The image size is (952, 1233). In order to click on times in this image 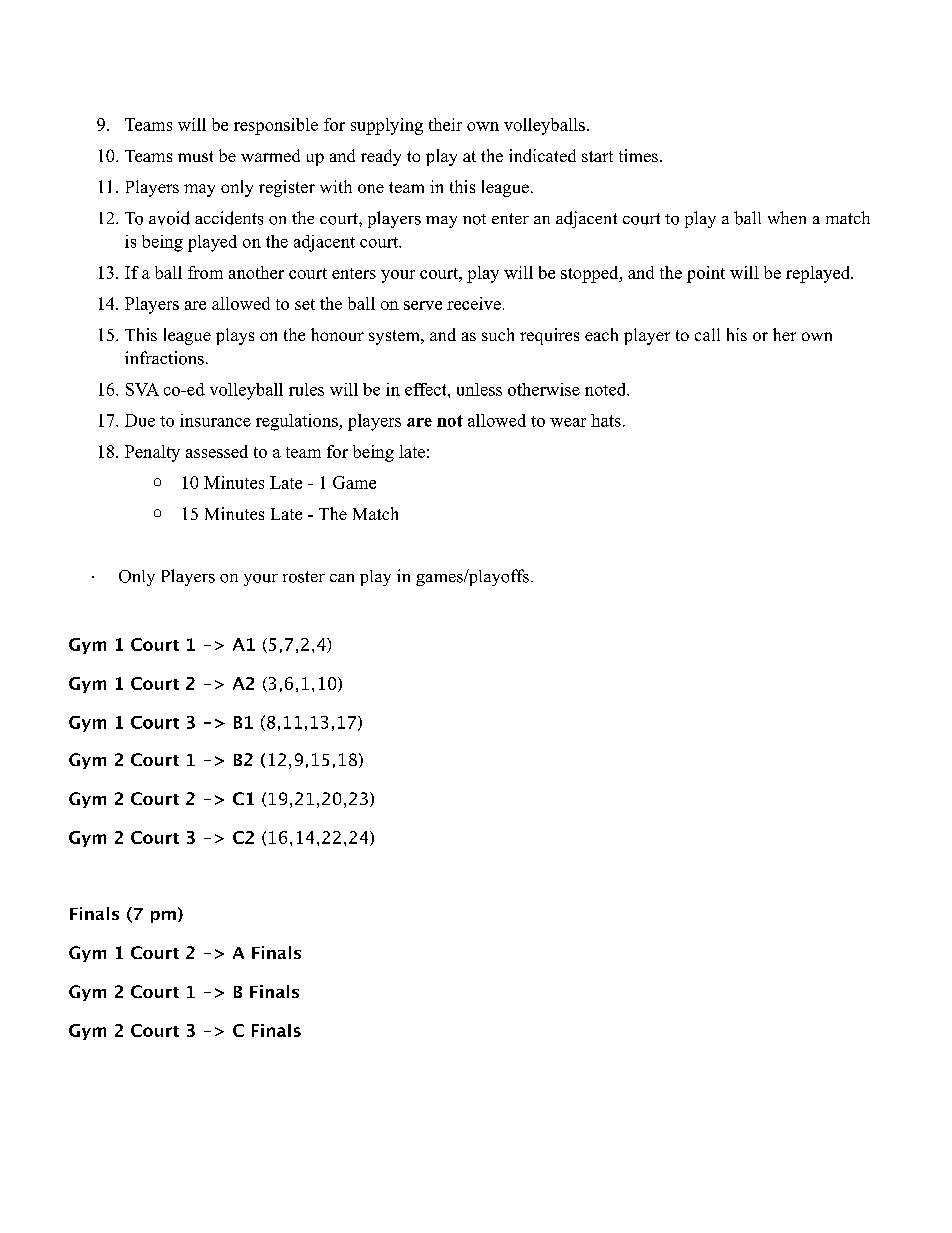, I will do `click(638, 155)`.
